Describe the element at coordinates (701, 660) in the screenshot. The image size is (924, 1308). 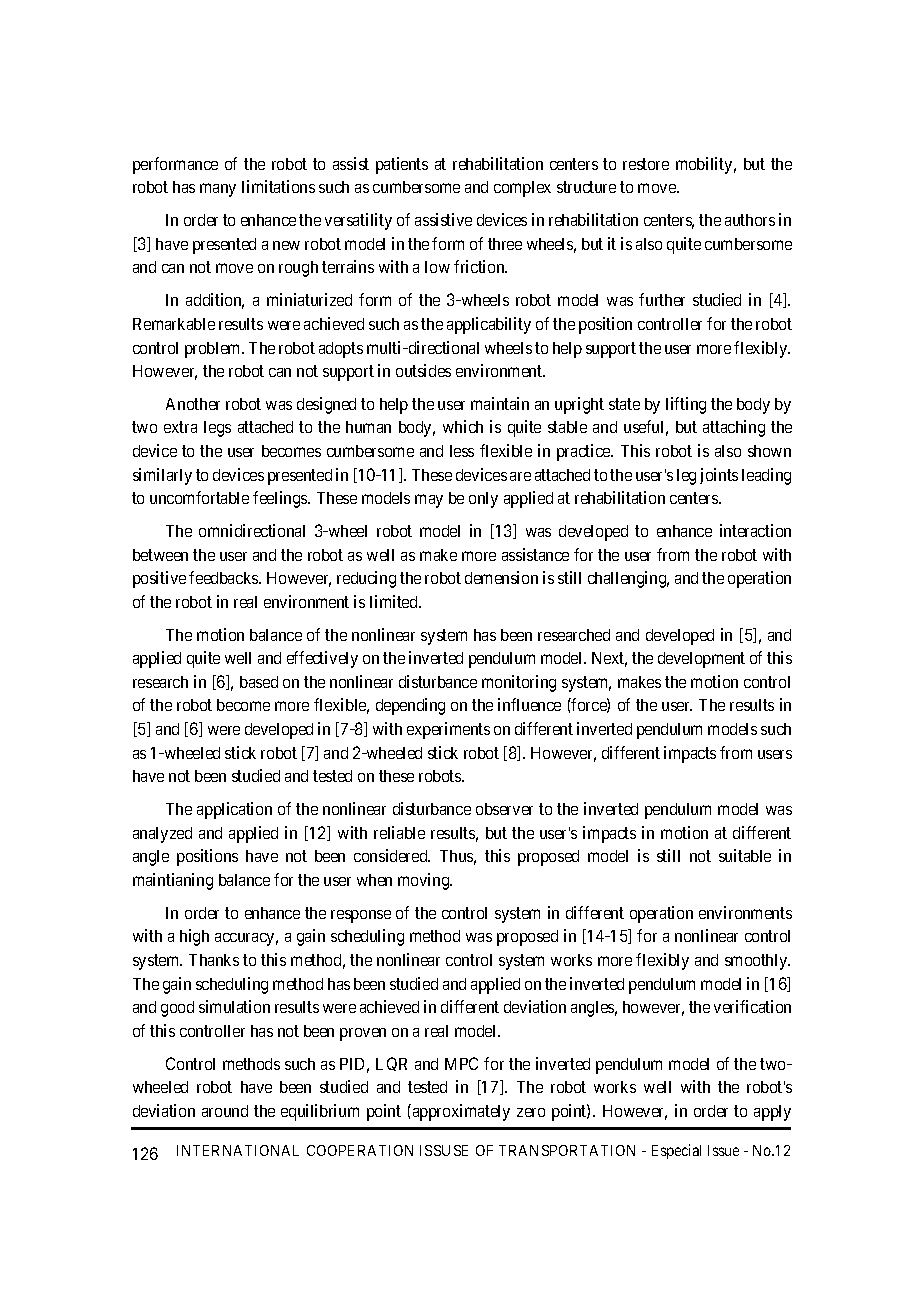
I see `development` at that location.
